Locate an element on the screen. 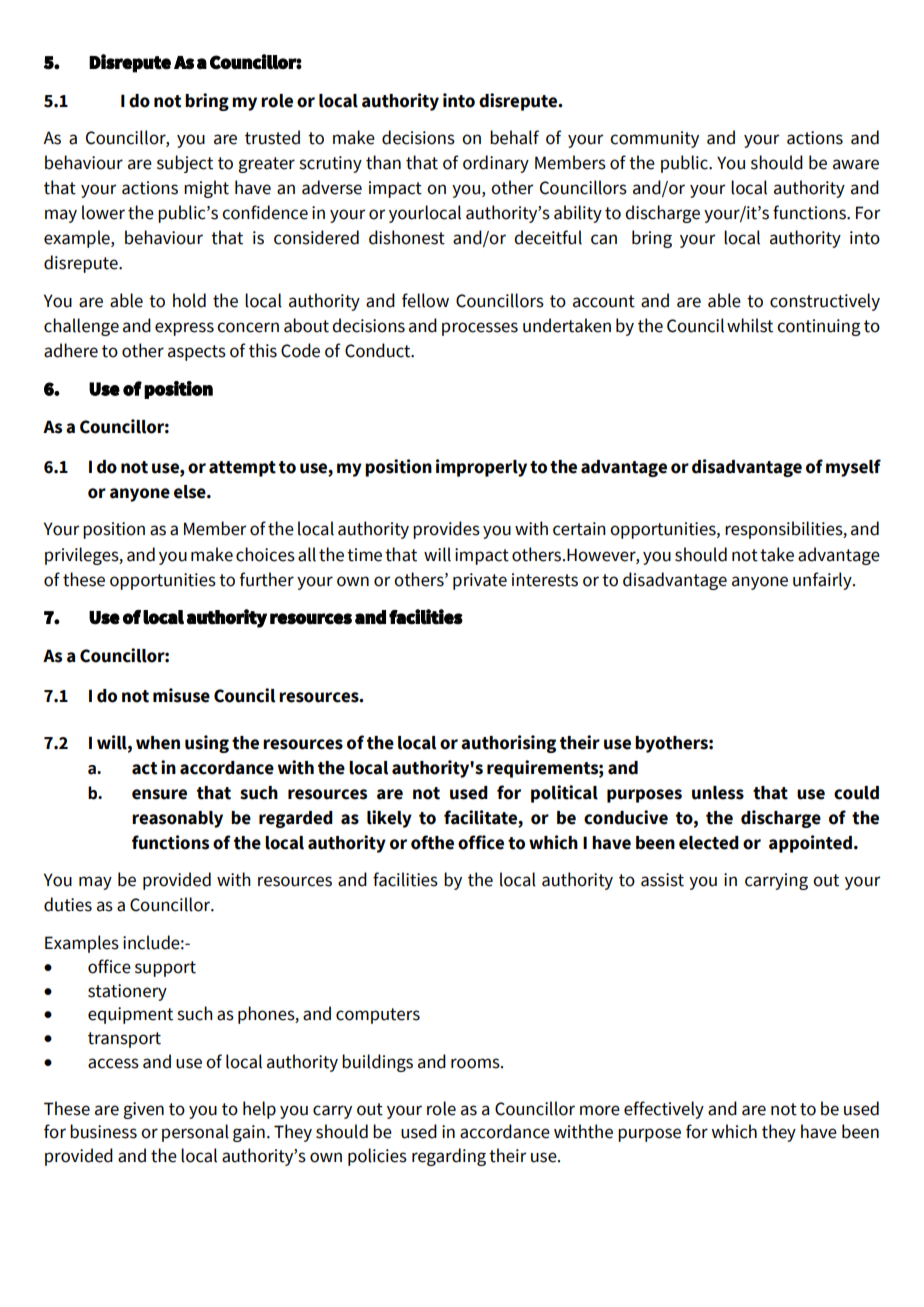 The width and height of the screenshot is (924, 1307). given is located at coordinates (143, 1110).
